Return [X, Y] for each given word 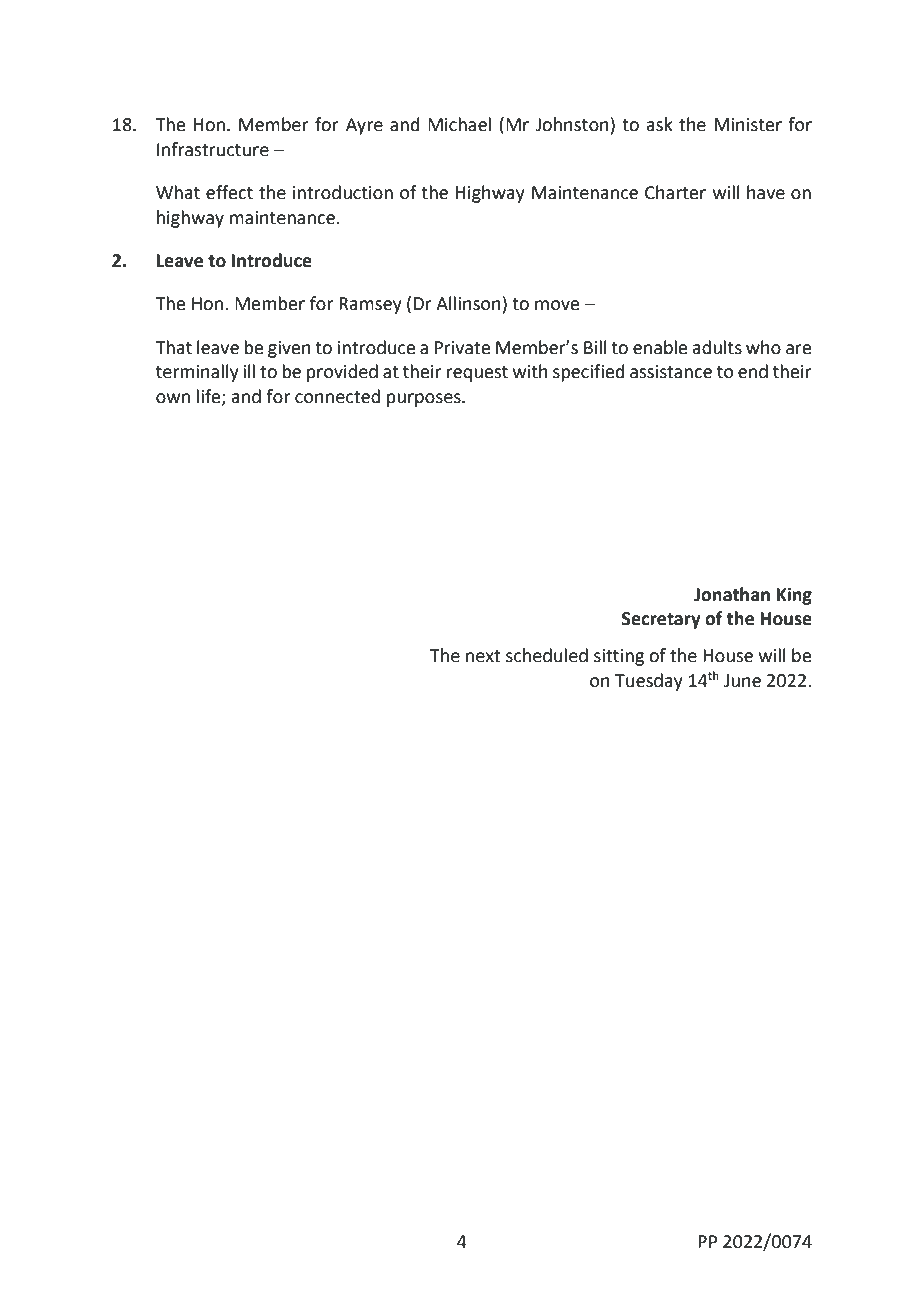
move [557, 305]
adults [717, 347]
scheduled [547, 655]
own [173, 398]
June [742, 681]
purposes [425, 400]
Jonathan [732, 594]
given [289, 349]
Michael [459, 124]
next [483, 656]
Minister [748, 125]
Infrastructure [213, 149]
